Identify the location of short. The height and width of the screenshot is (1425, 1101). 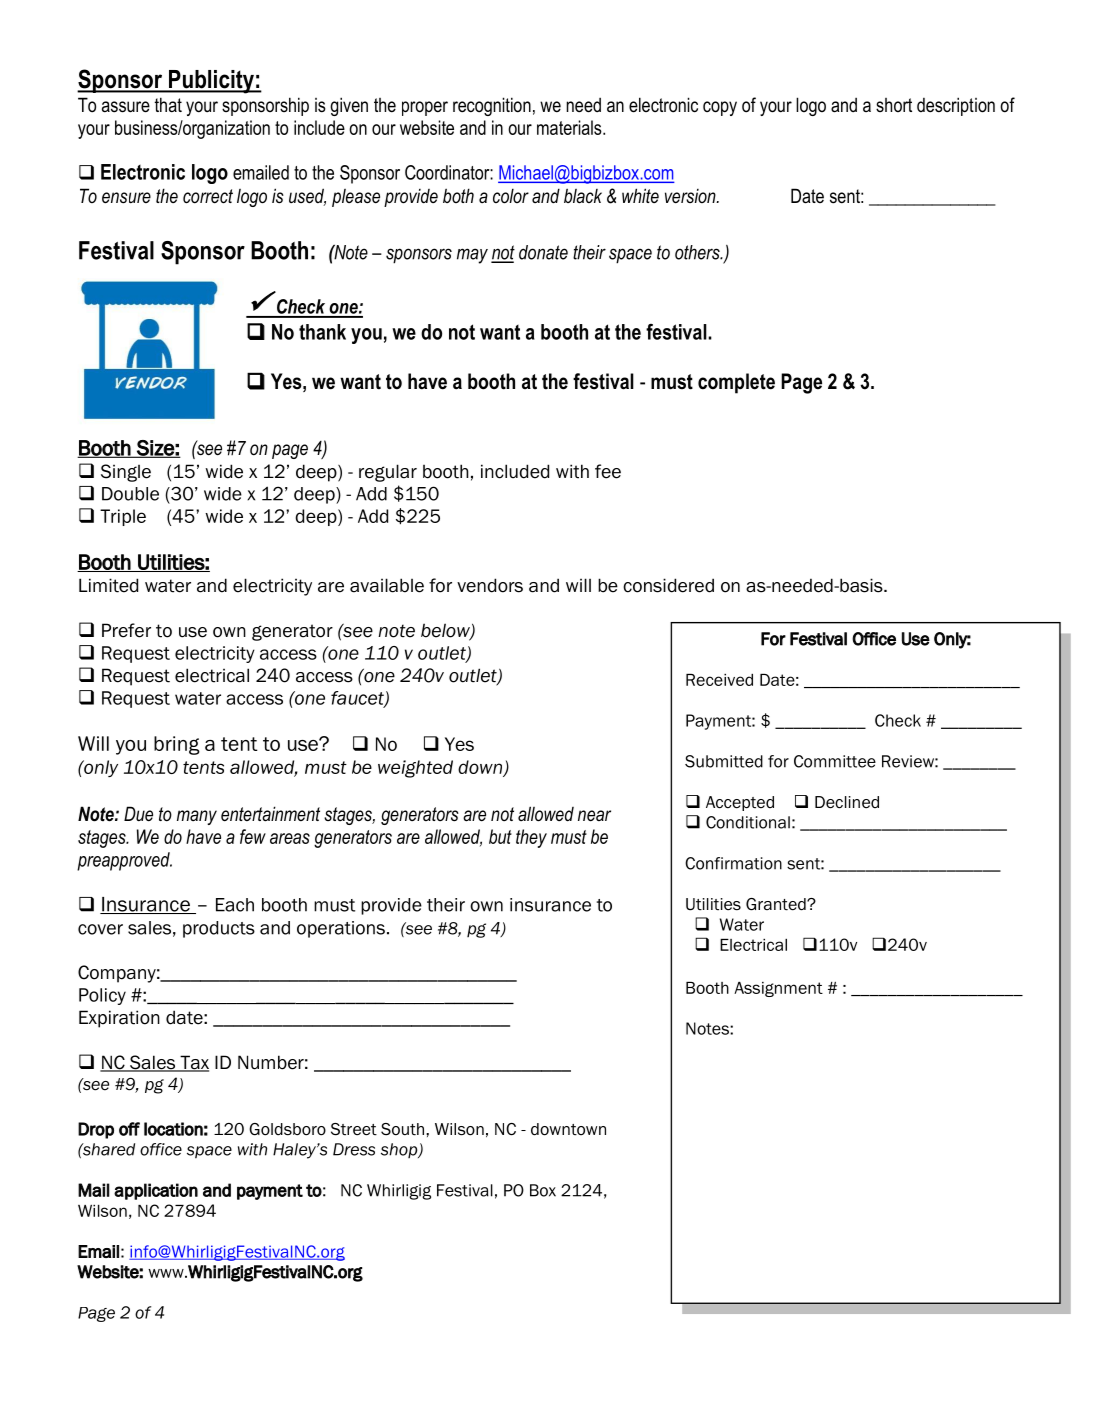
(894, 105).
